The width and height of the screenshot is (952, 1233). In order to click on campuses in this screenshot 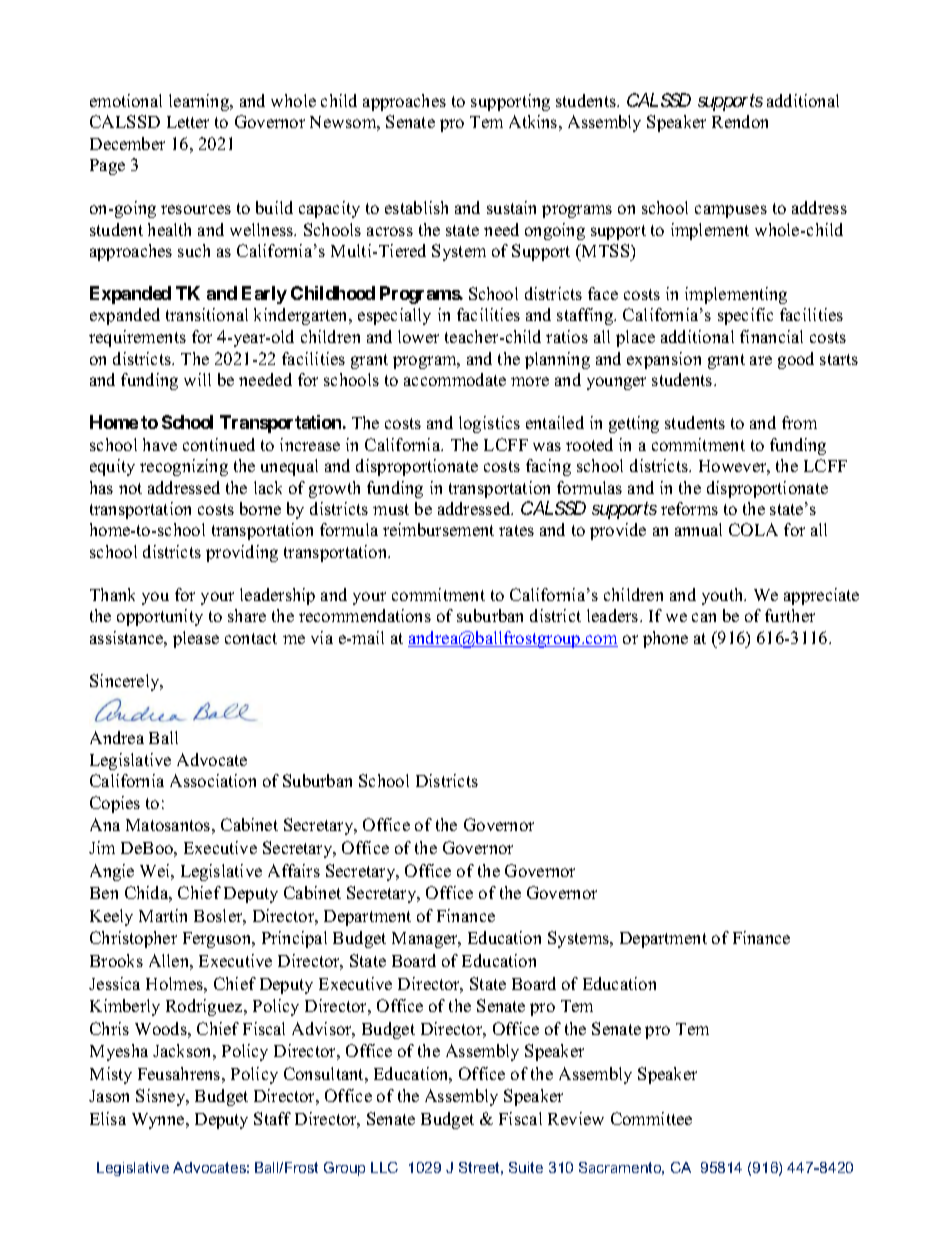, I will do `click(731, 211)`.
